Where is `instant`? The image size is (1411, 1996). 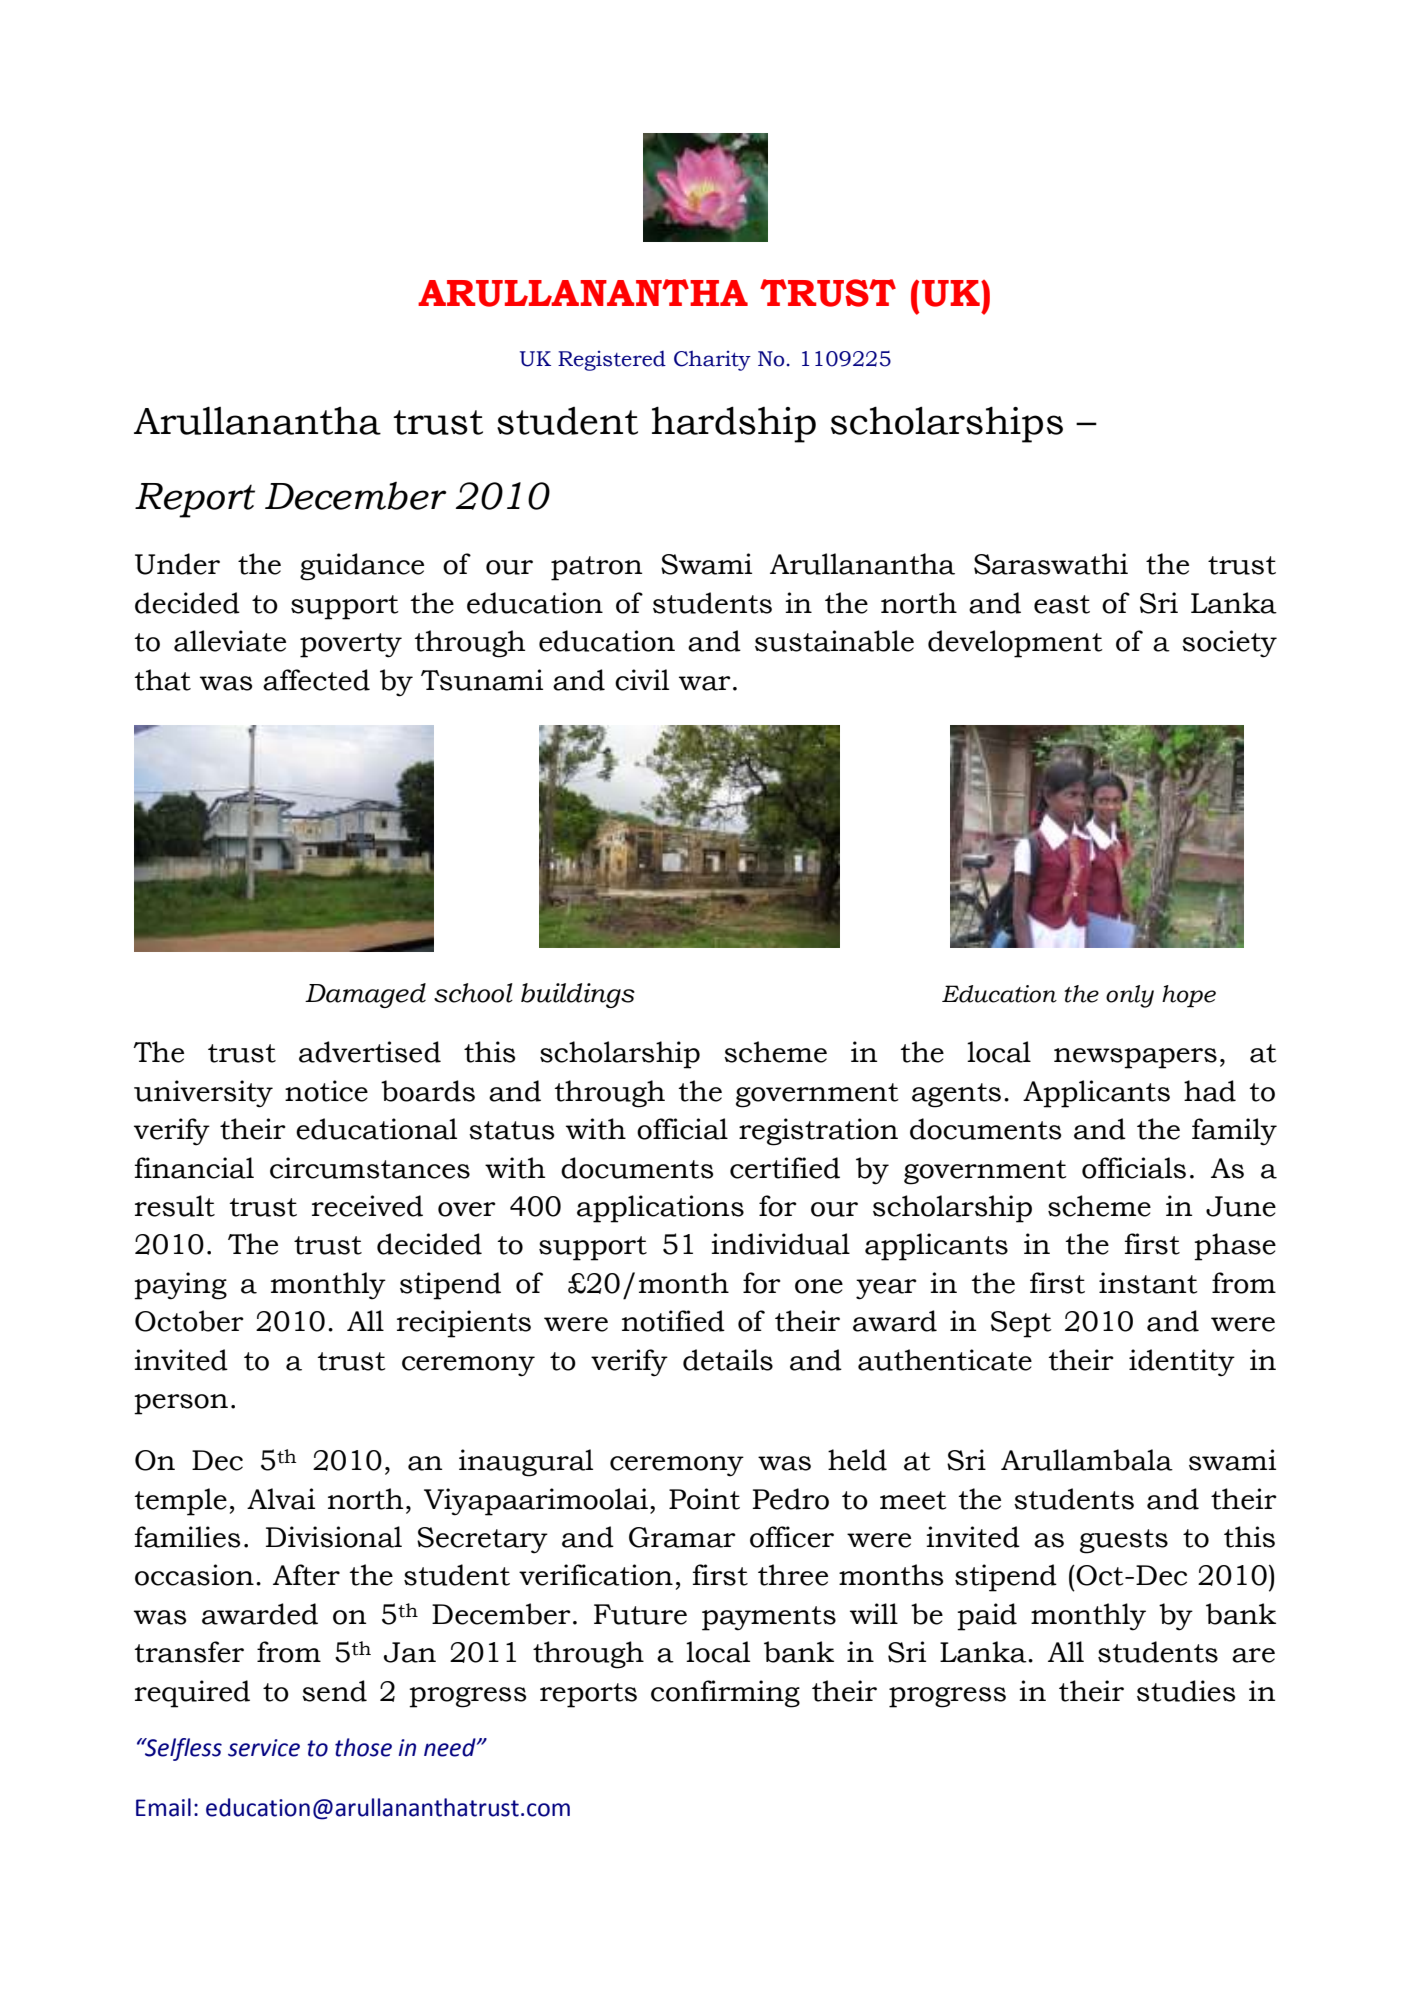 instant is located at coordinates (1148, 1283).
